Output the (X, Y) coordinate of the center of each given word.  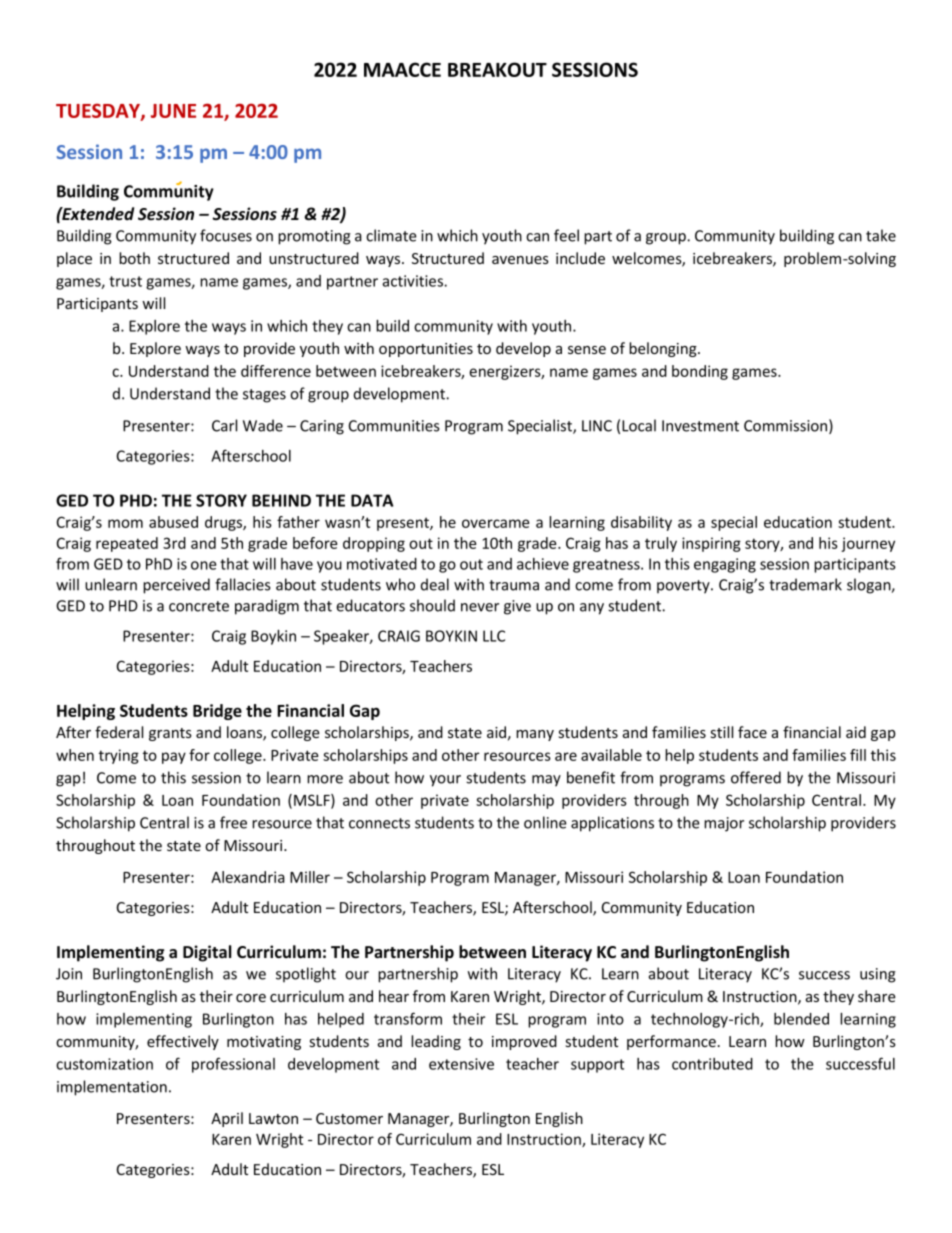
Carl (224, 425)
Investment (700, 426)
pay (174, 758)
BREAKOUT (497, 69)
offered (756, 777)
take (881, 235)
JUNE (173, 111)
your (445, 781)
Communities (394, 426)
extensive (461, 1064)
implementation (112, 1088)
